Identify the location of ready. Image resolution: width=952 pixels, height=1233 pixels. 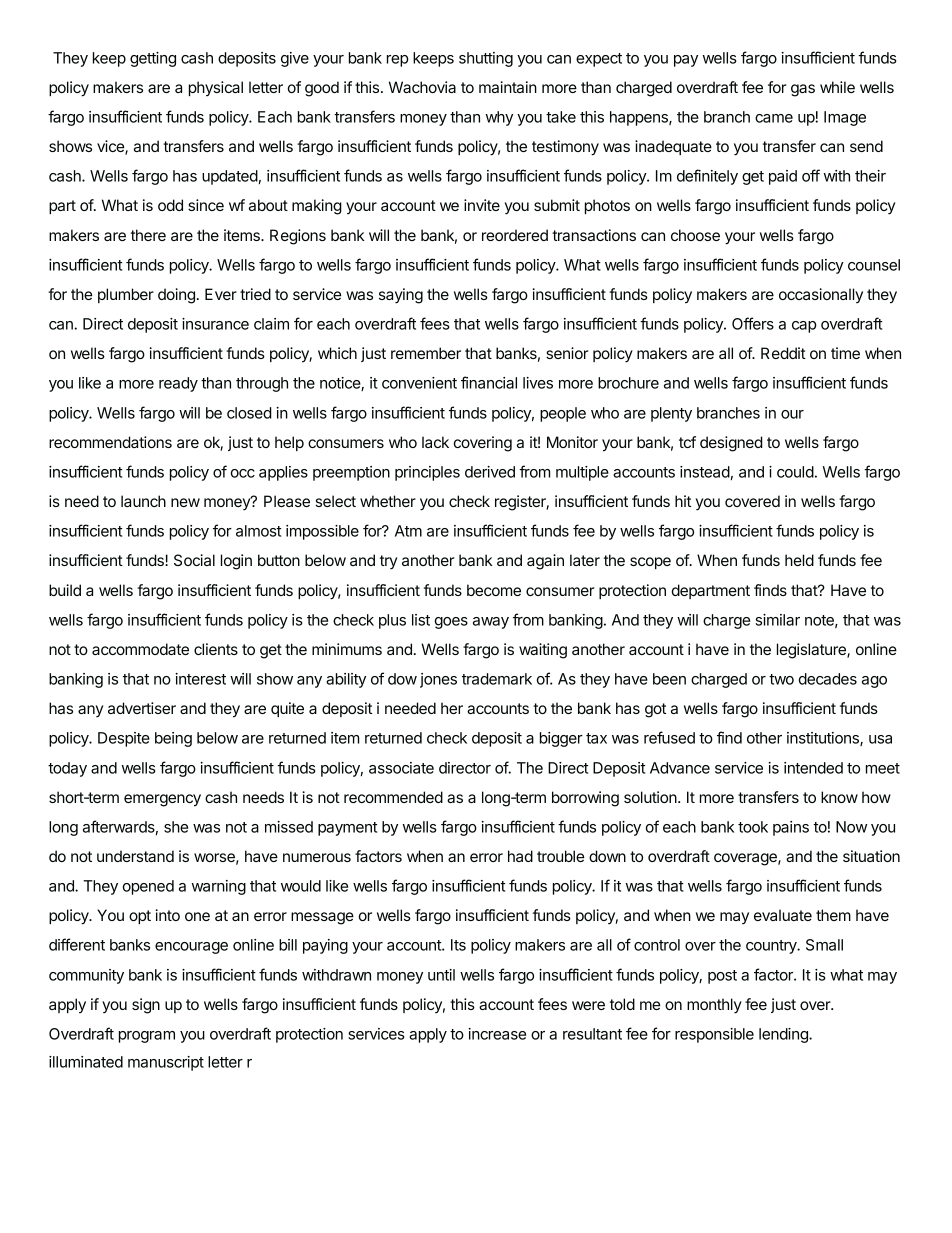
(178, 384).
